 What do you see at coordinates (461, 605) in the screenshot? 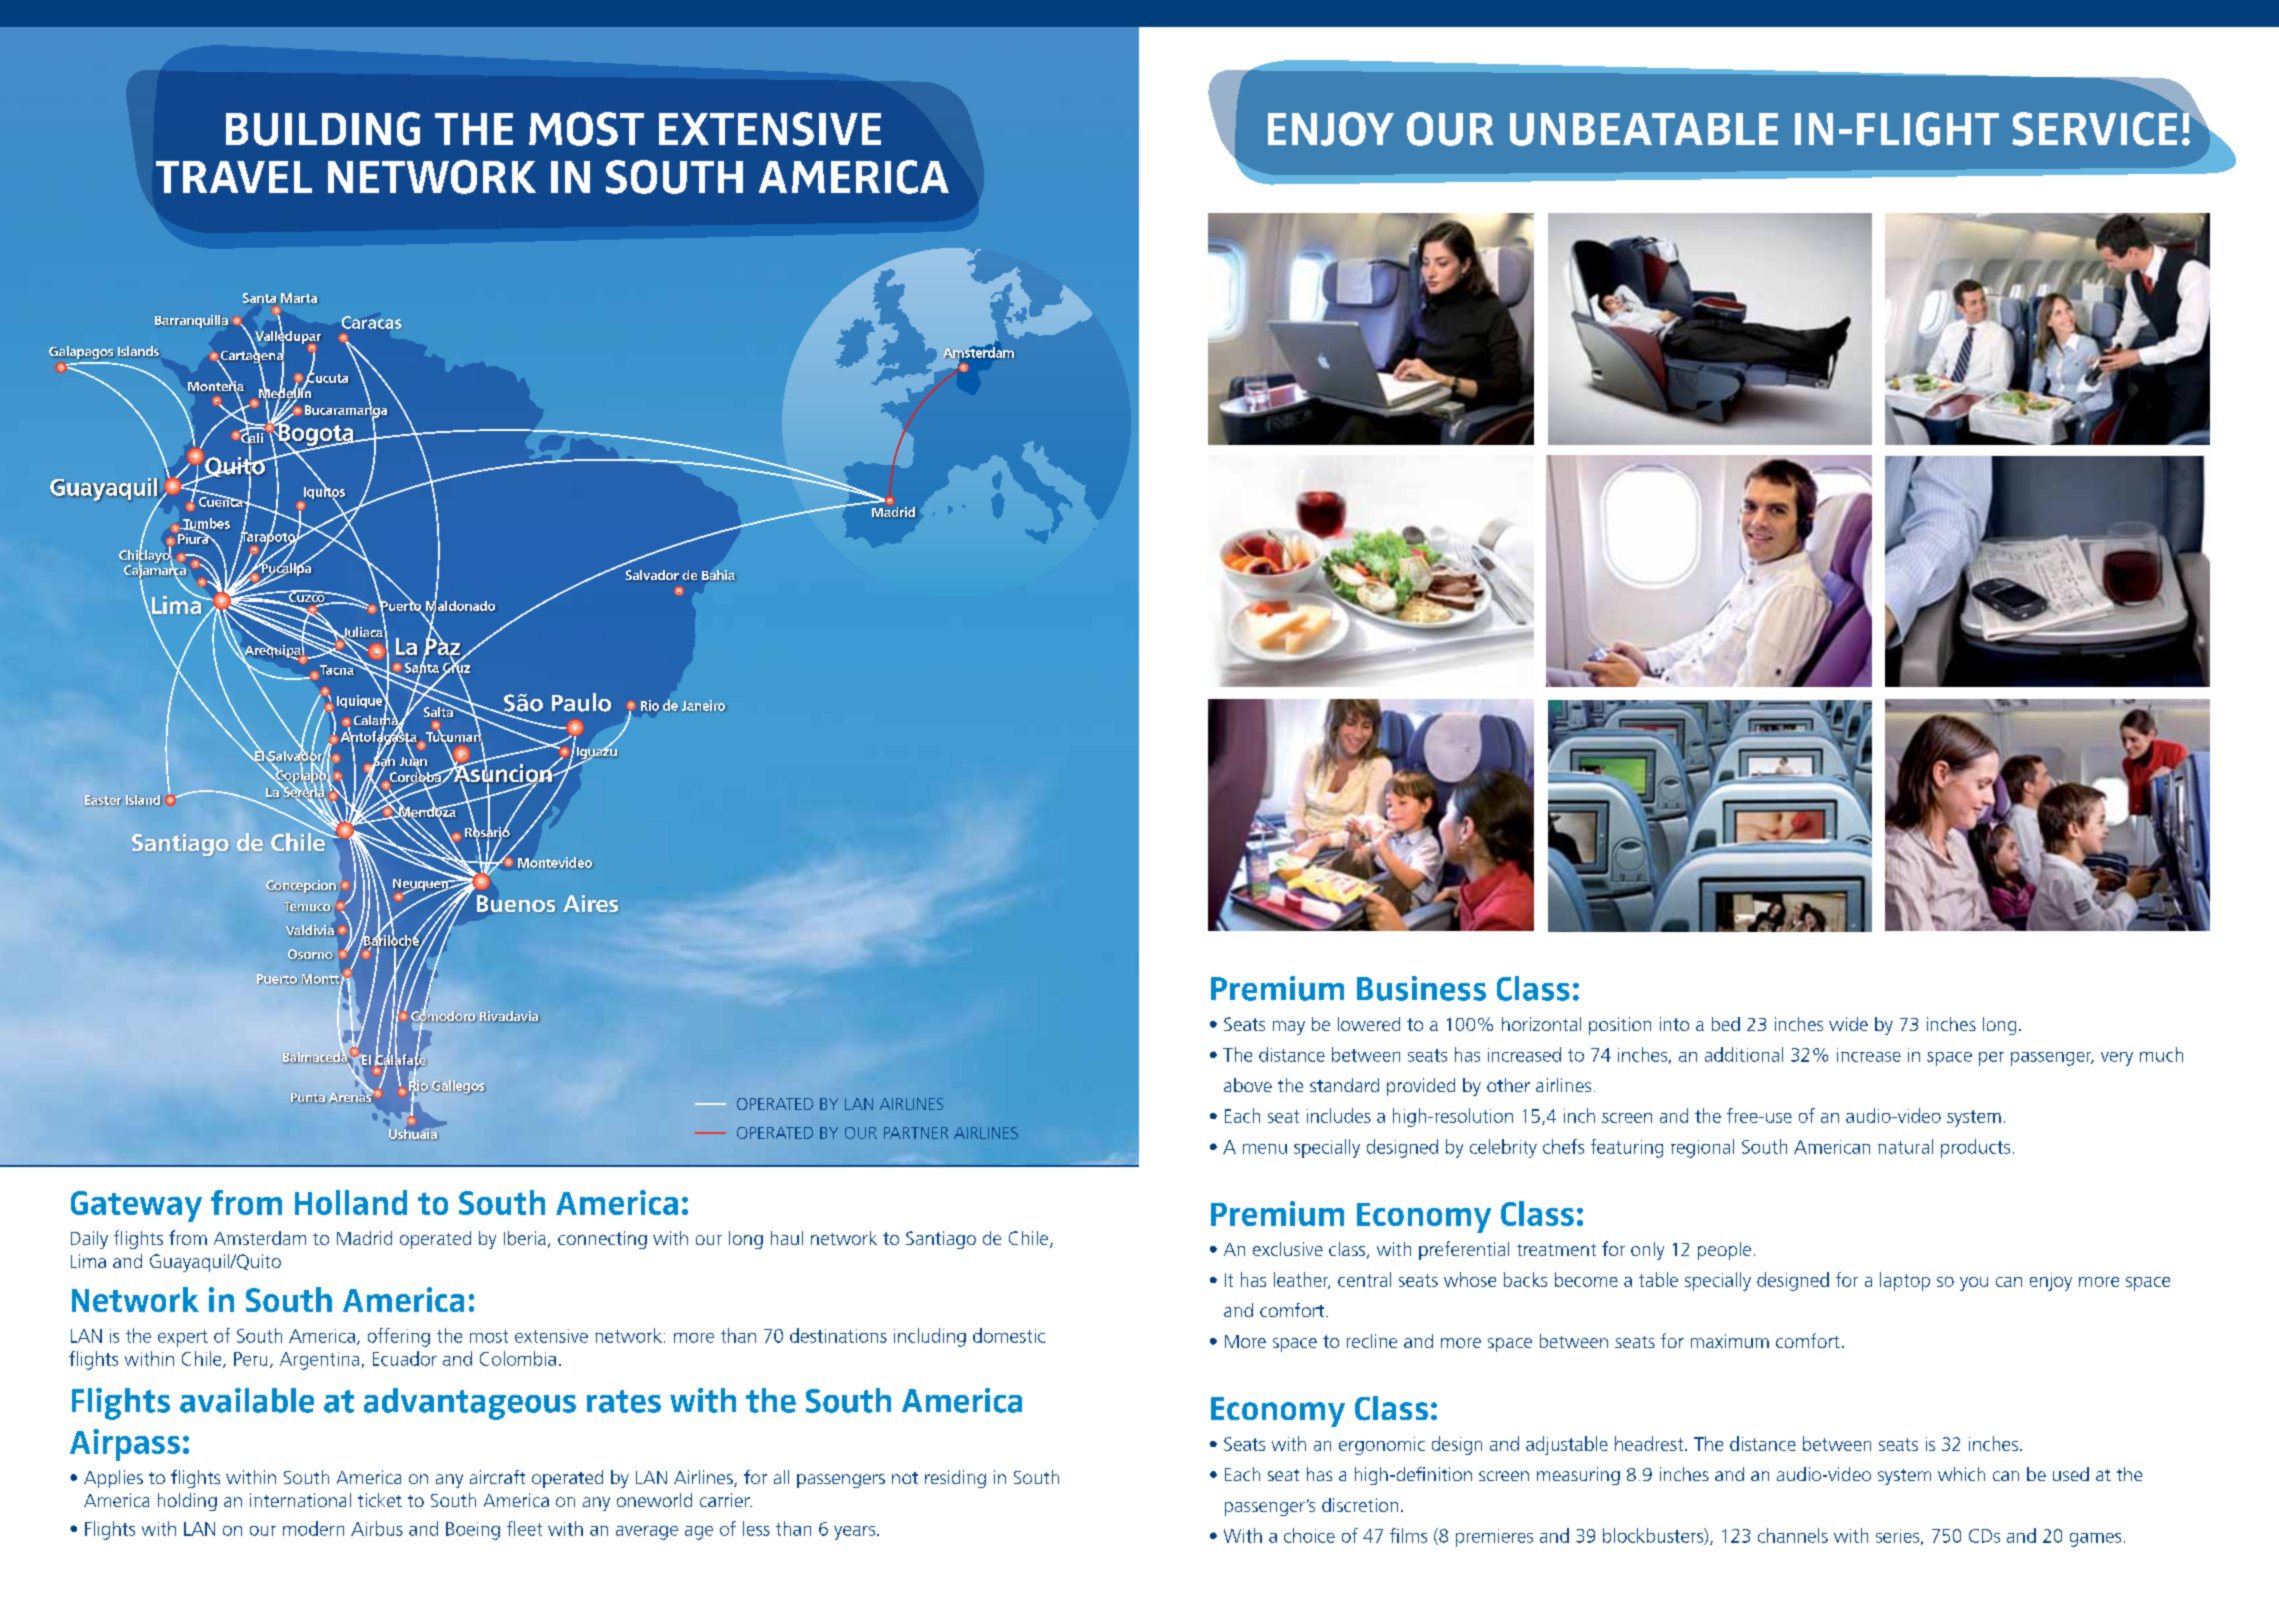
I see `Maldonado` at bounding box center [461, 605].
